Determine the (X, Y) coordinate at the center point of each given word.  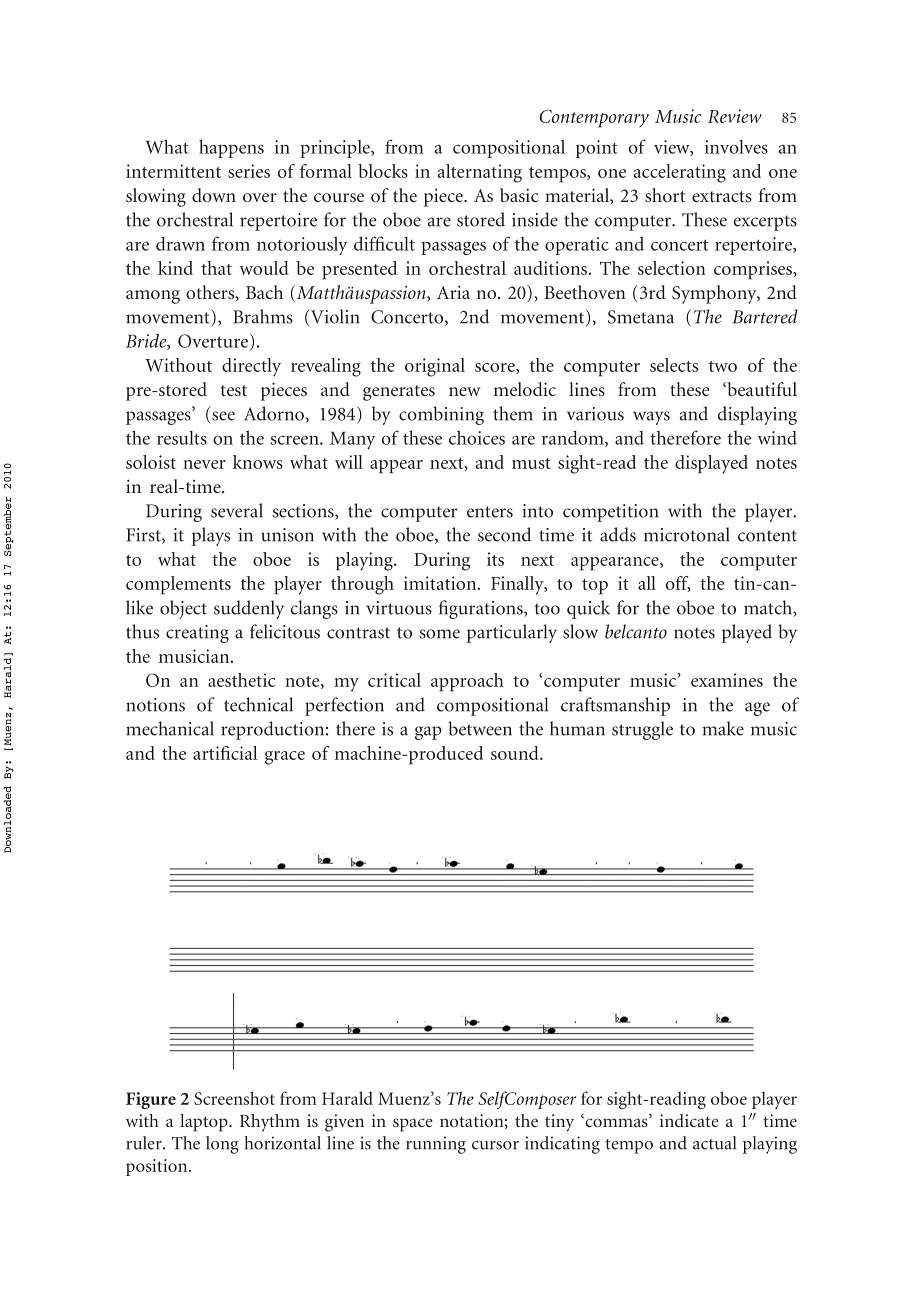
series (249, 171)
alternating (480, 173)
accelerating (680, 173)
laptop (205, 1123)
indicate (689, 1120)
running (436, 1145)
